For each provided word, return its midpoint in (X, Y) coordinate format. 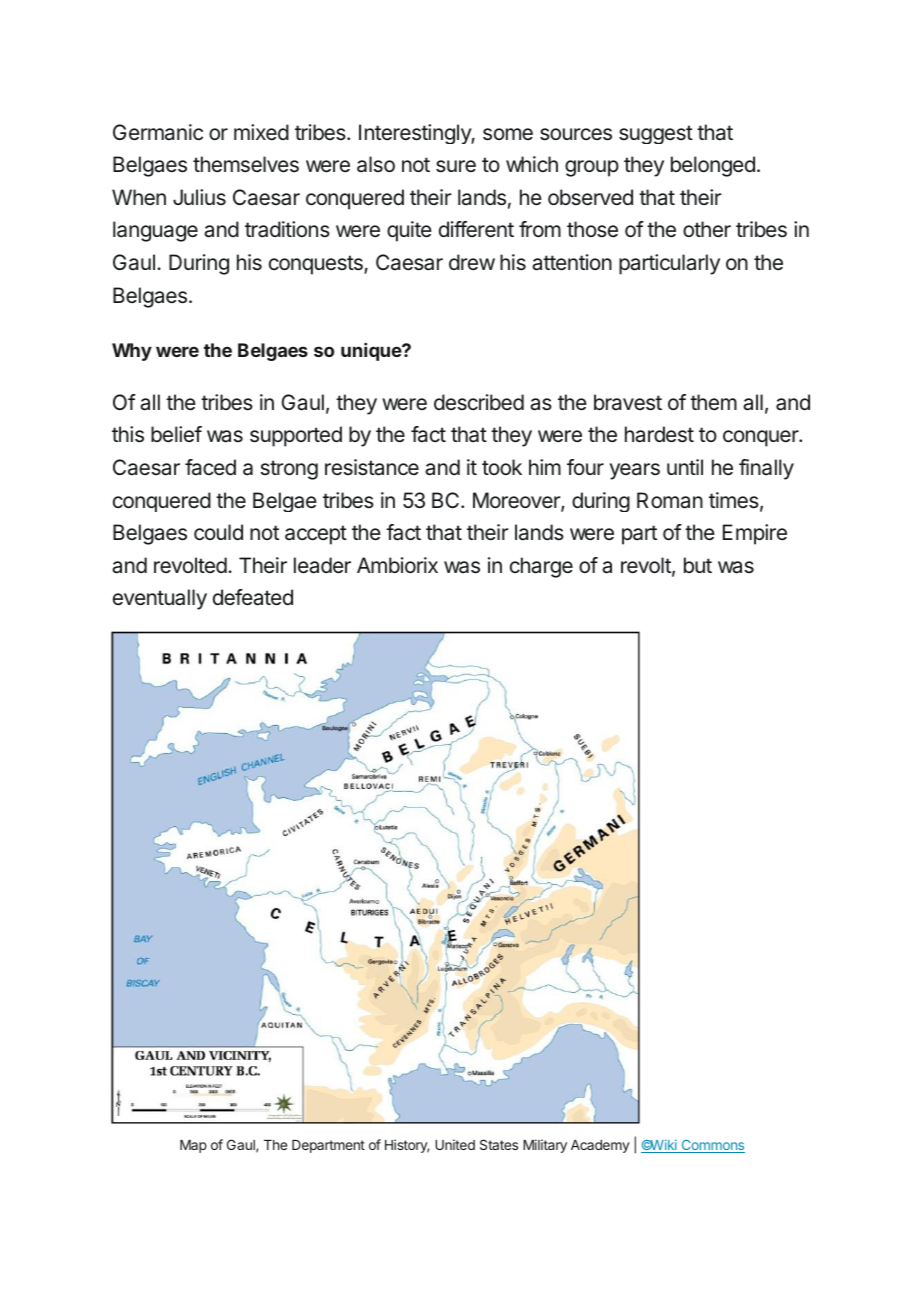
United (455, 1144)
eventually (160, 599)
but (698, 565)
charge (541, 567)
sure (456, 166)
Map (193, 1146)
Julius (199, 197)
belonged (713, 166)
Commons (712, 1146)
